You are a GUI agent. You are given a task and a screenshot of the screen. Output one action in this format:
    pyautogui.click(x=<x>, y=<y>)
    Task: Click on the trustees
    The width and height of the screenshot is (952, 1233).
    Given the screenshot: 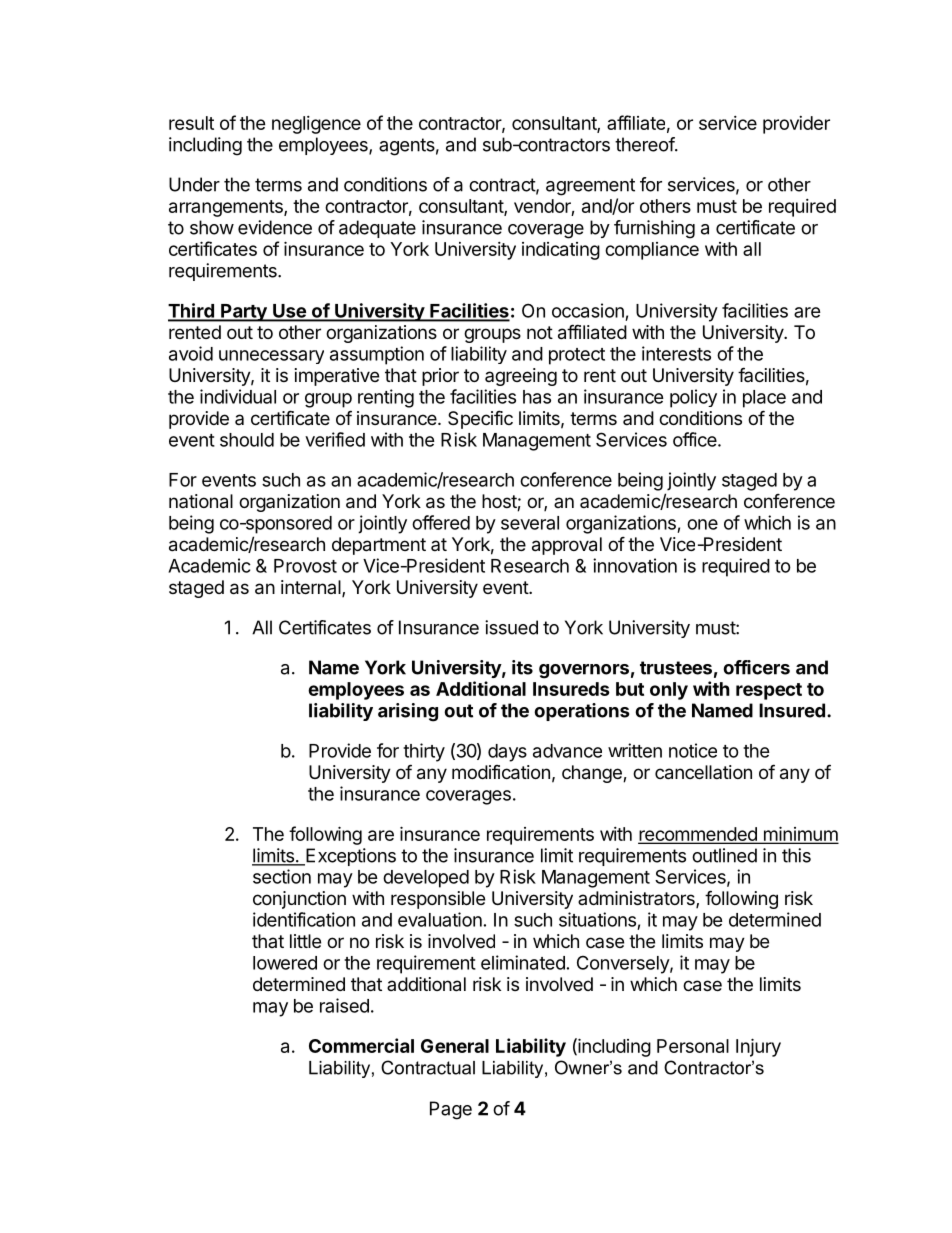 What is the action you would take?
    pyautogui.click(x=676, y=668)
